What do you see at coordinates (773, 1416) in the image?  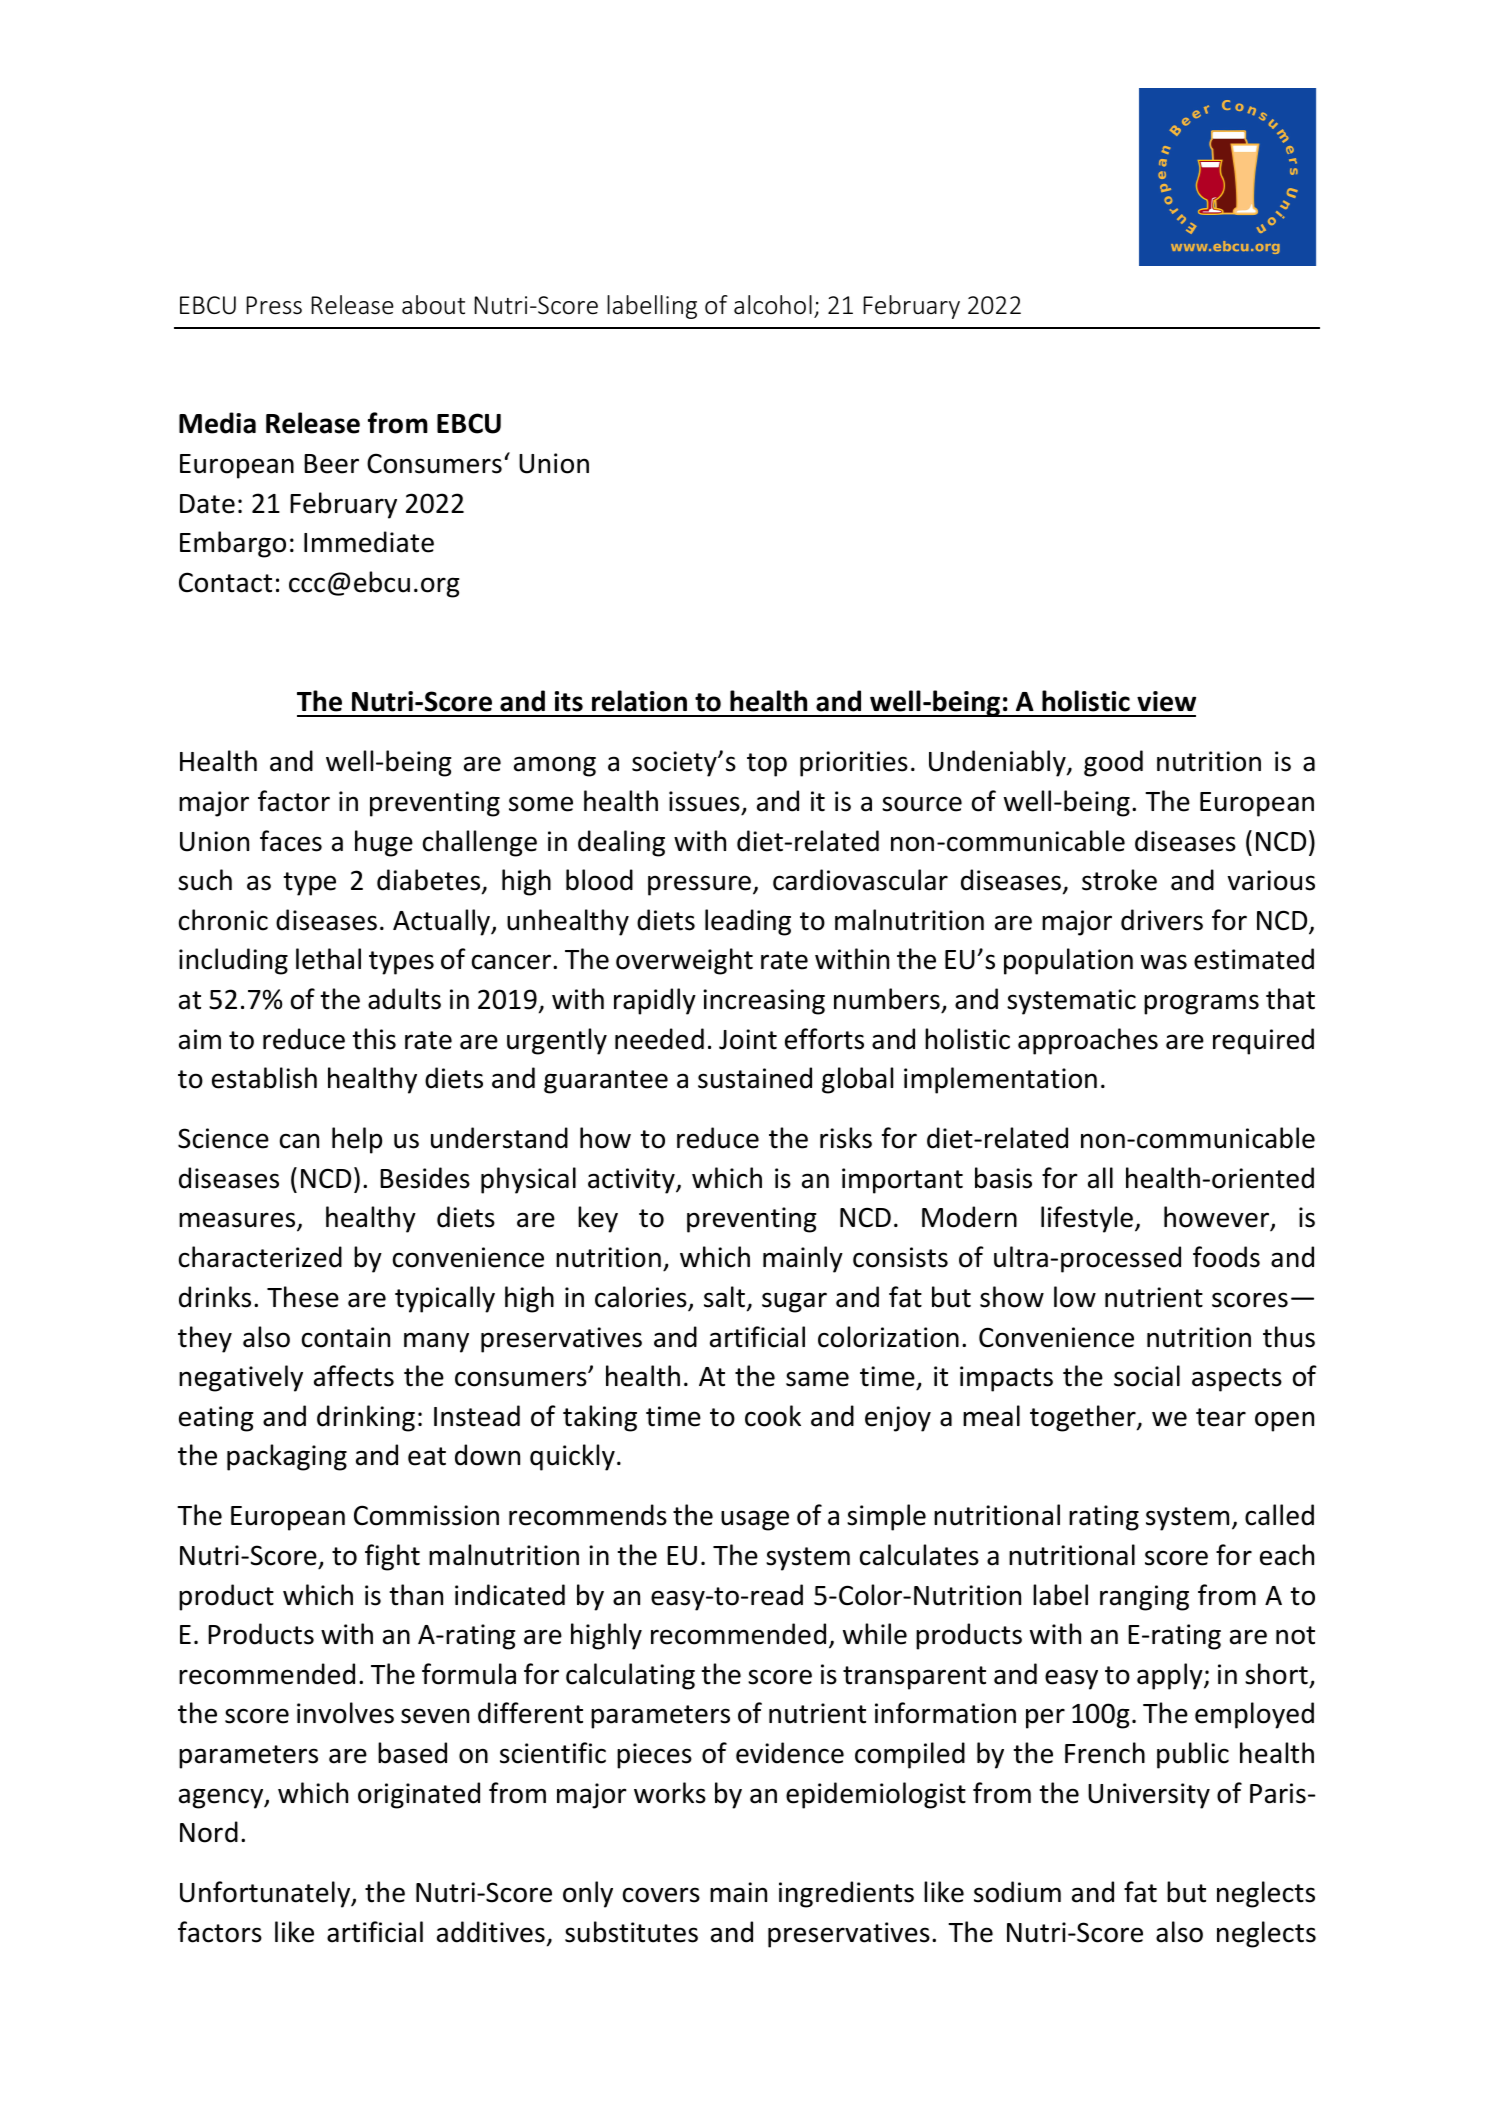 I see `cook` at bounding box center [773, 1416].
